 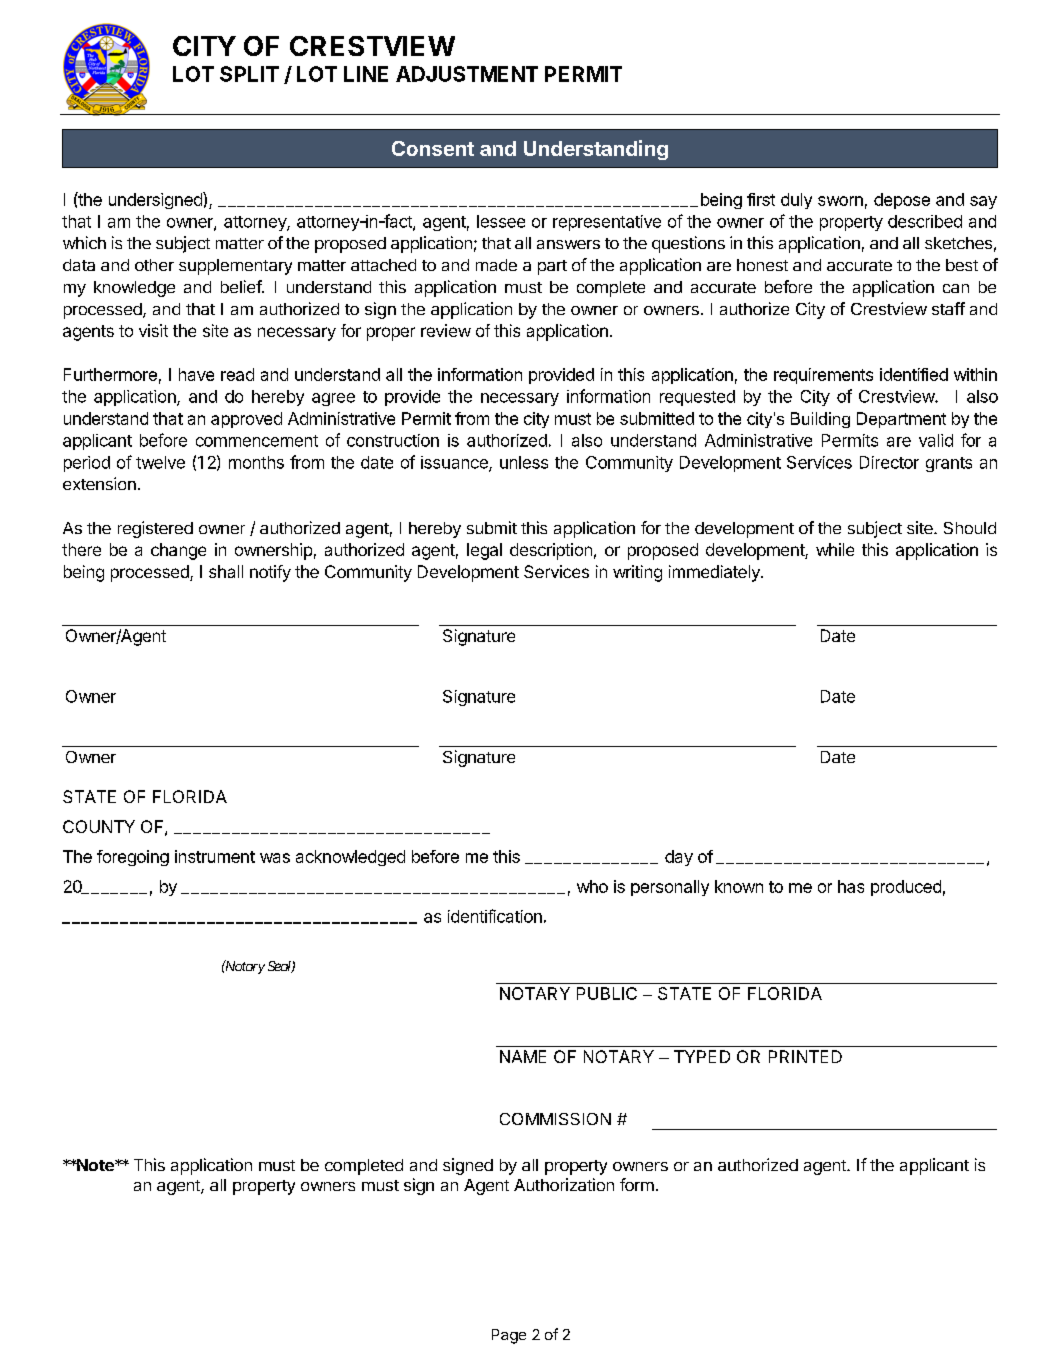 I want to click on Authorization, so click(x=564, y=1184).
